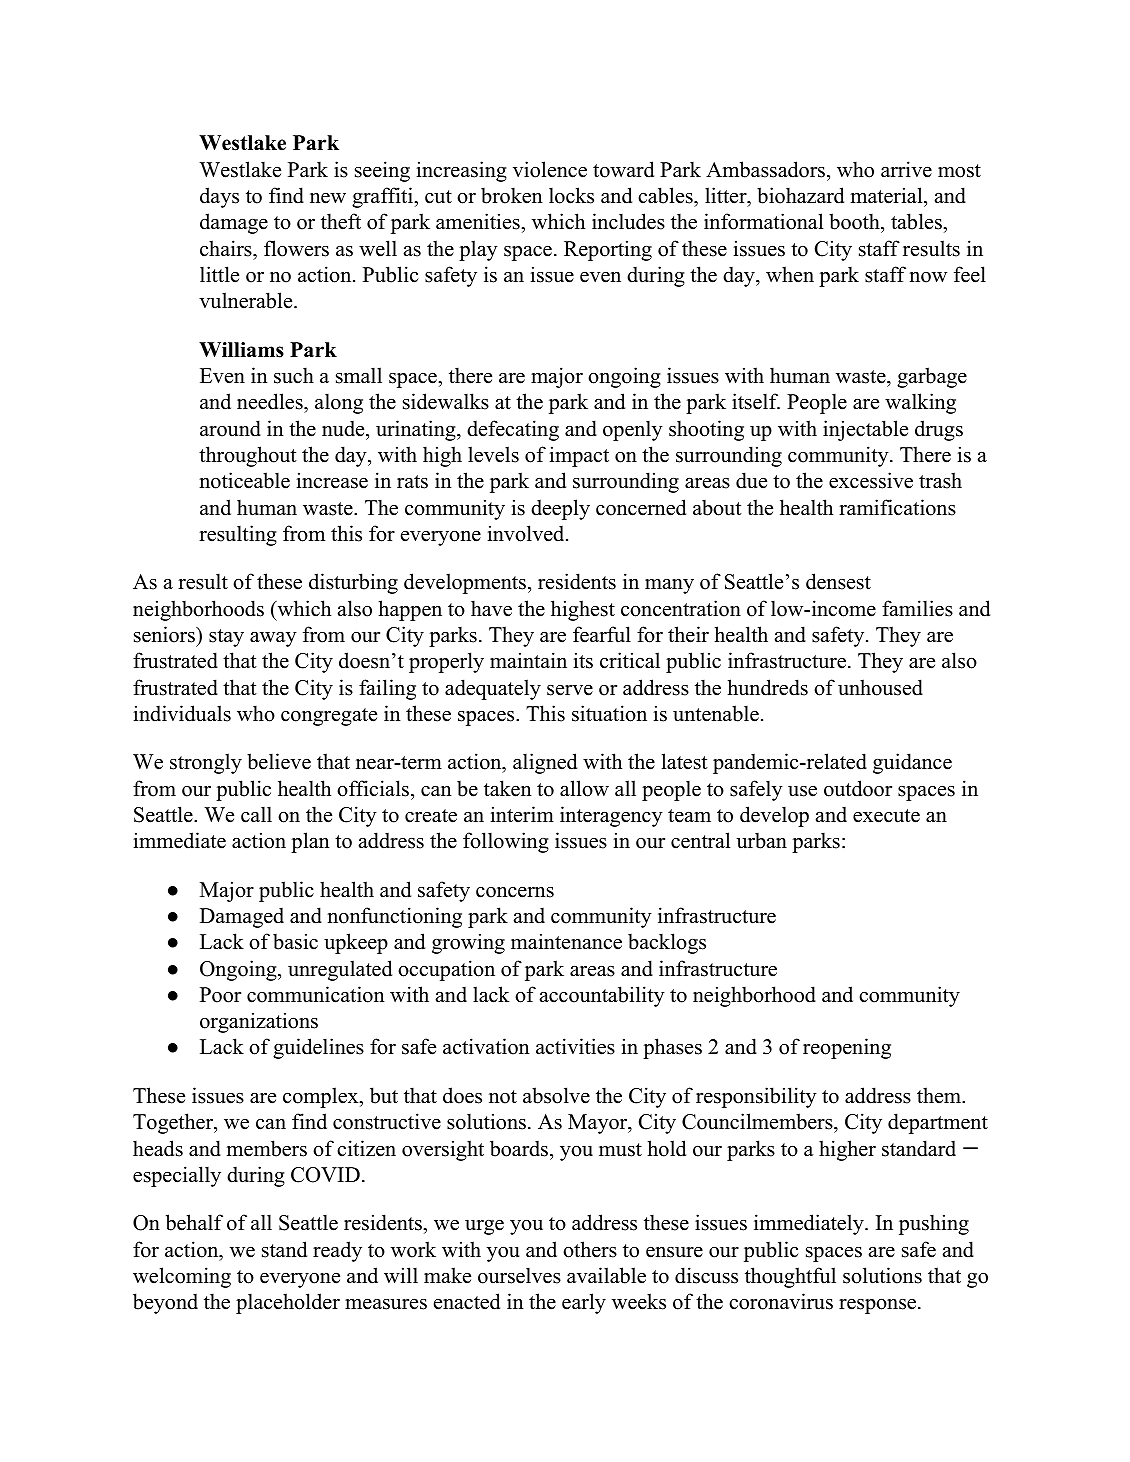 The height and width of the screenshot is (1462, 1130). I want to click on fearful, so click(602, 634).
